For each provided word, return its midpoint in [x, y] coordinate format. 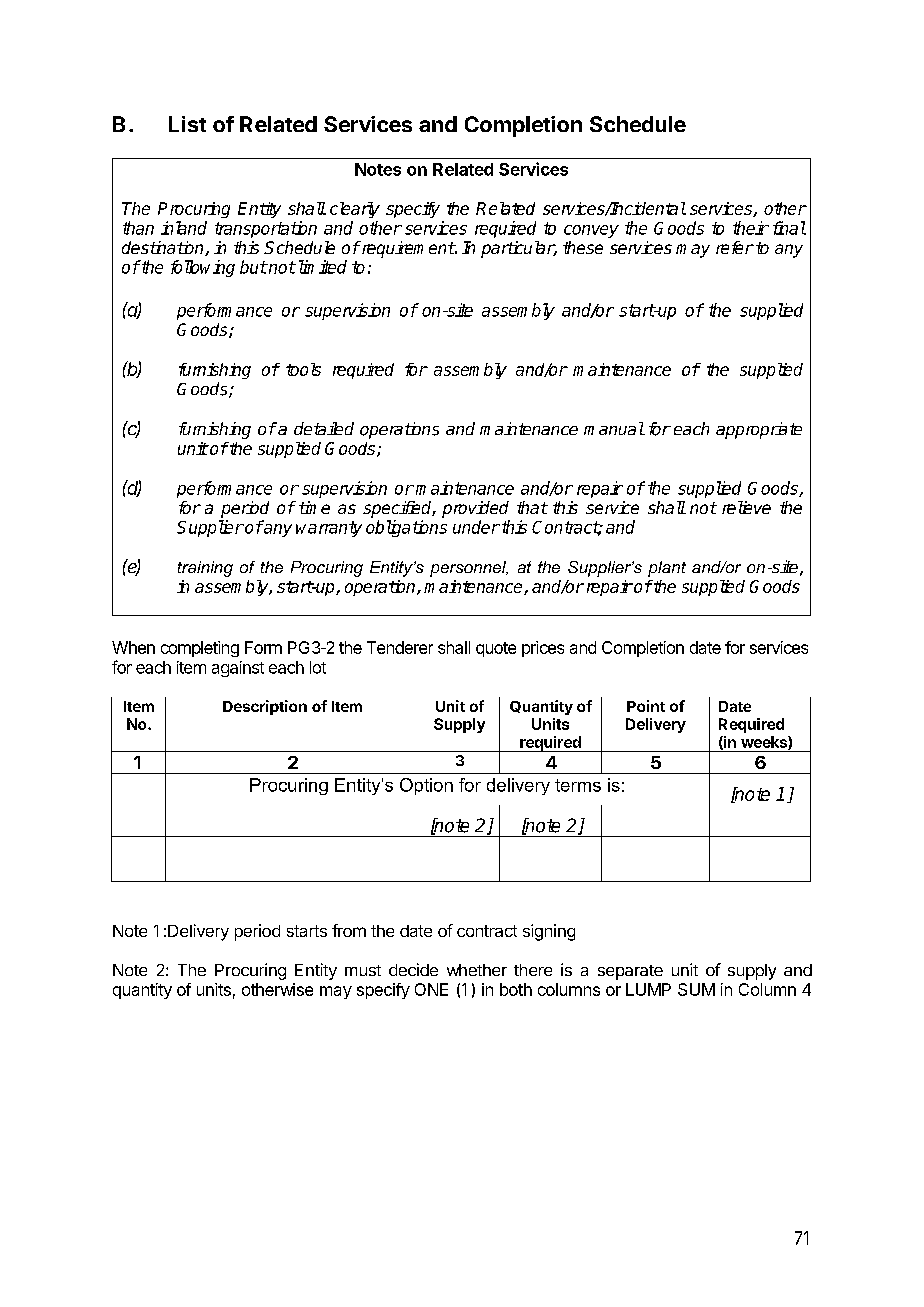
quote [496, 649]
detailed [324, 428]
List [187, 124]
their [751, 228]
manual [614, 428]
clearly [355, 210]
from [349, 930]
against [238, 669]
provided [475, 509]
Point [646, 706]
